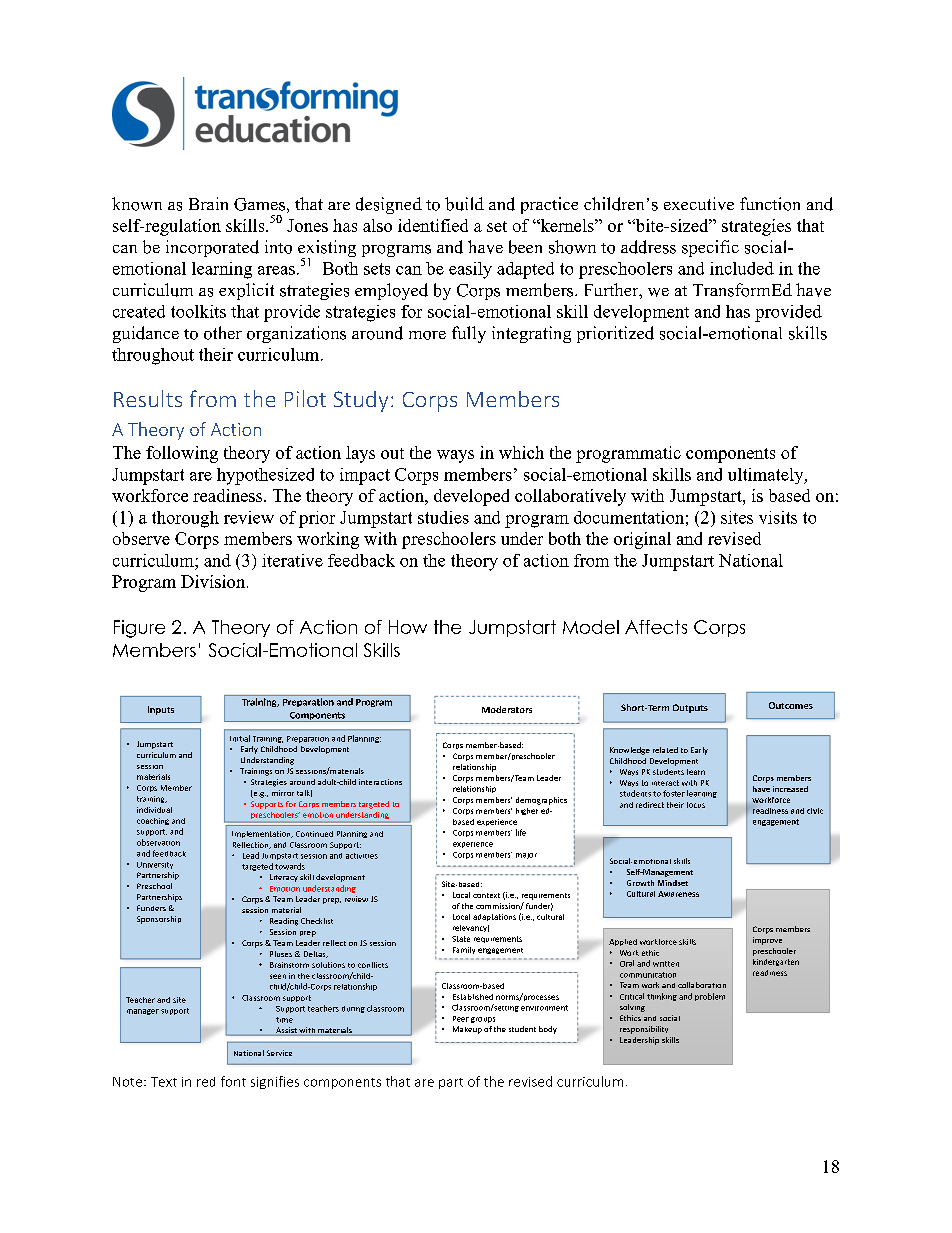  I want to click on focus, so click(696, 805).
